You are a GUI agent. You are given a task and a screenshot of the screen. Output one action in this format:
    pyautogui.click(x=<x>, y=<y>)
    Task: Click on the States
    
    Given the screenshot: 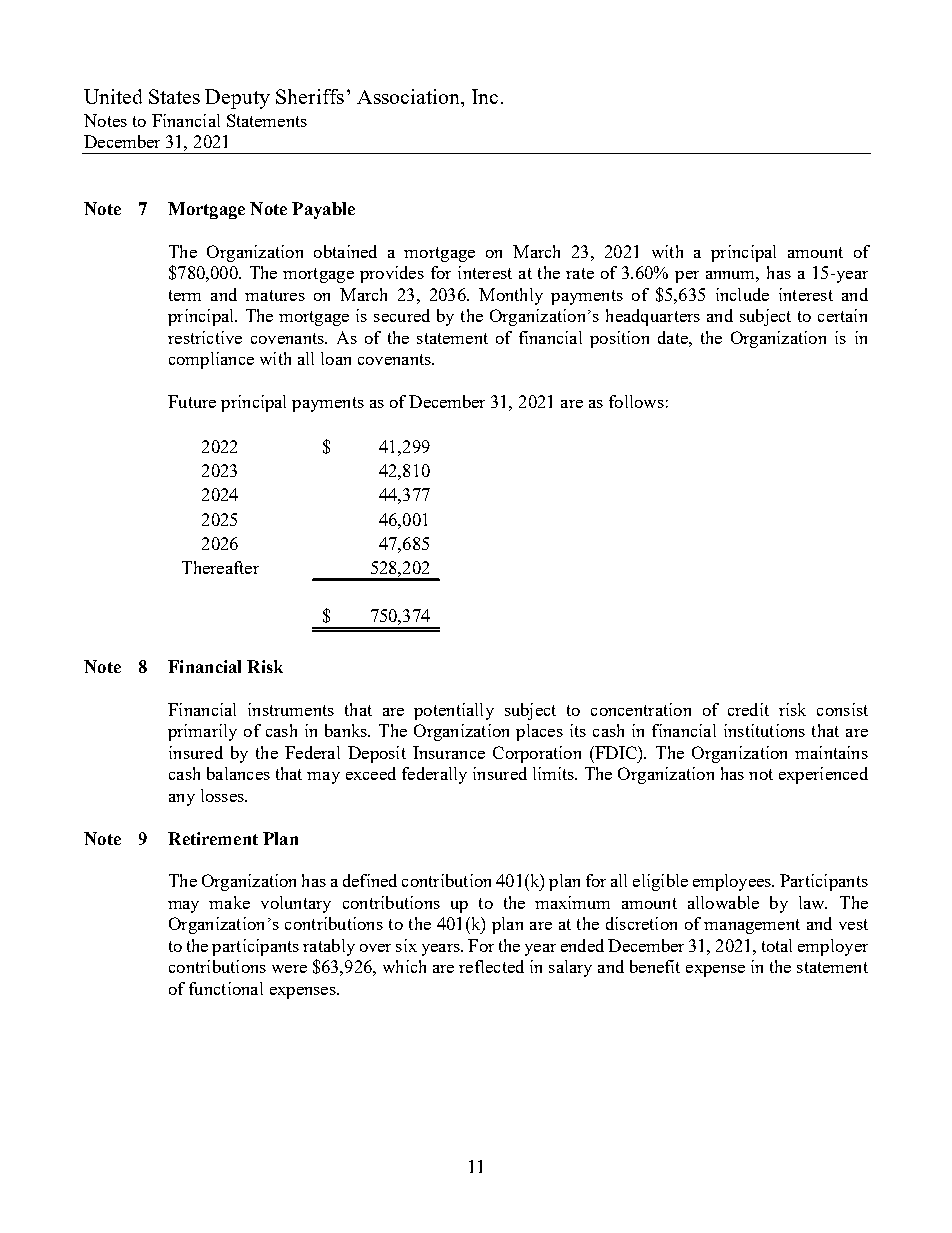 What is the action you would take?
    pyautogui.click(x=174, y=96)
